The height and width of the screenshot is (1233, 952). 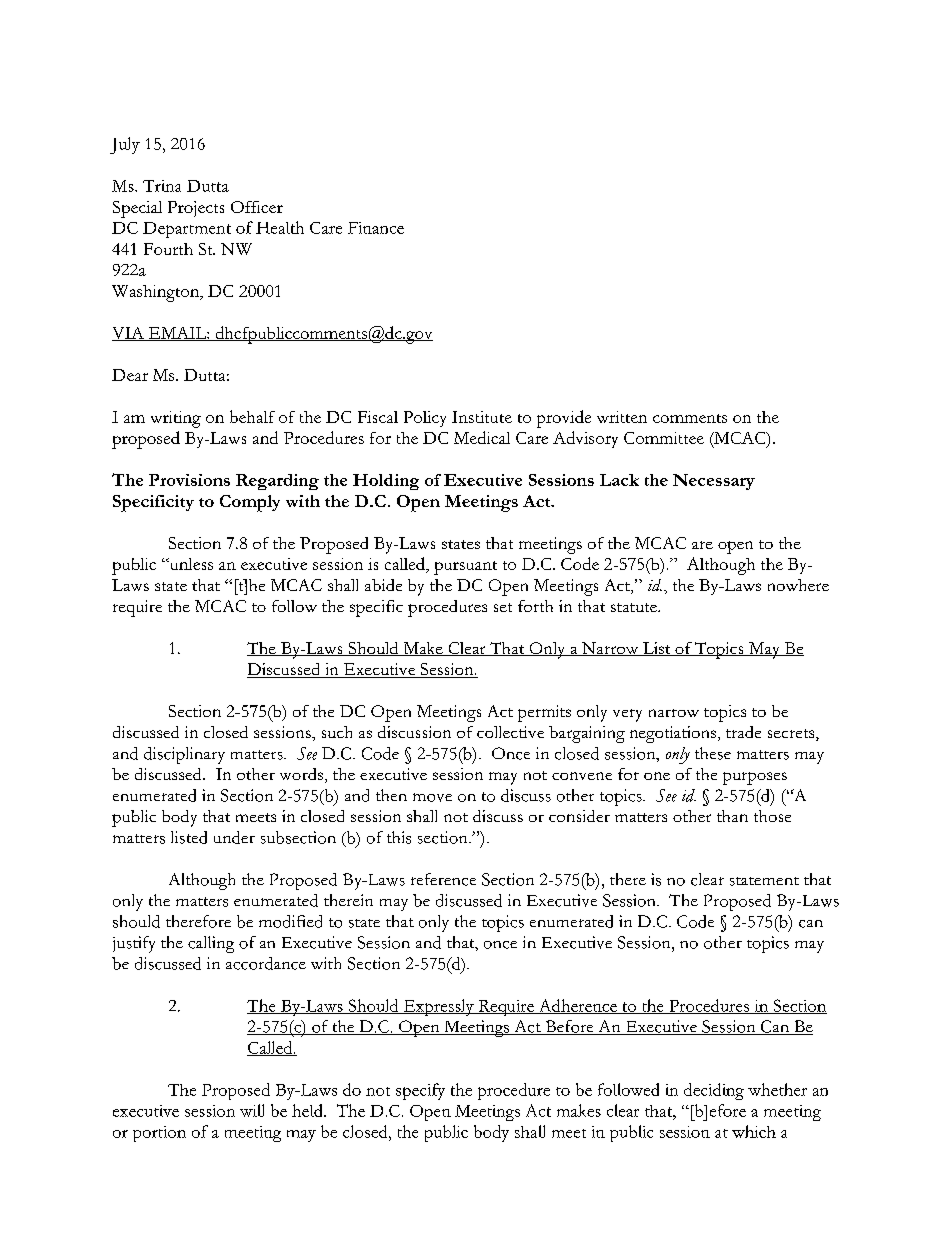 What do you see at coordinates (234, 837) in the screenshot?
I see `under` at bounding box center [234, 837].
